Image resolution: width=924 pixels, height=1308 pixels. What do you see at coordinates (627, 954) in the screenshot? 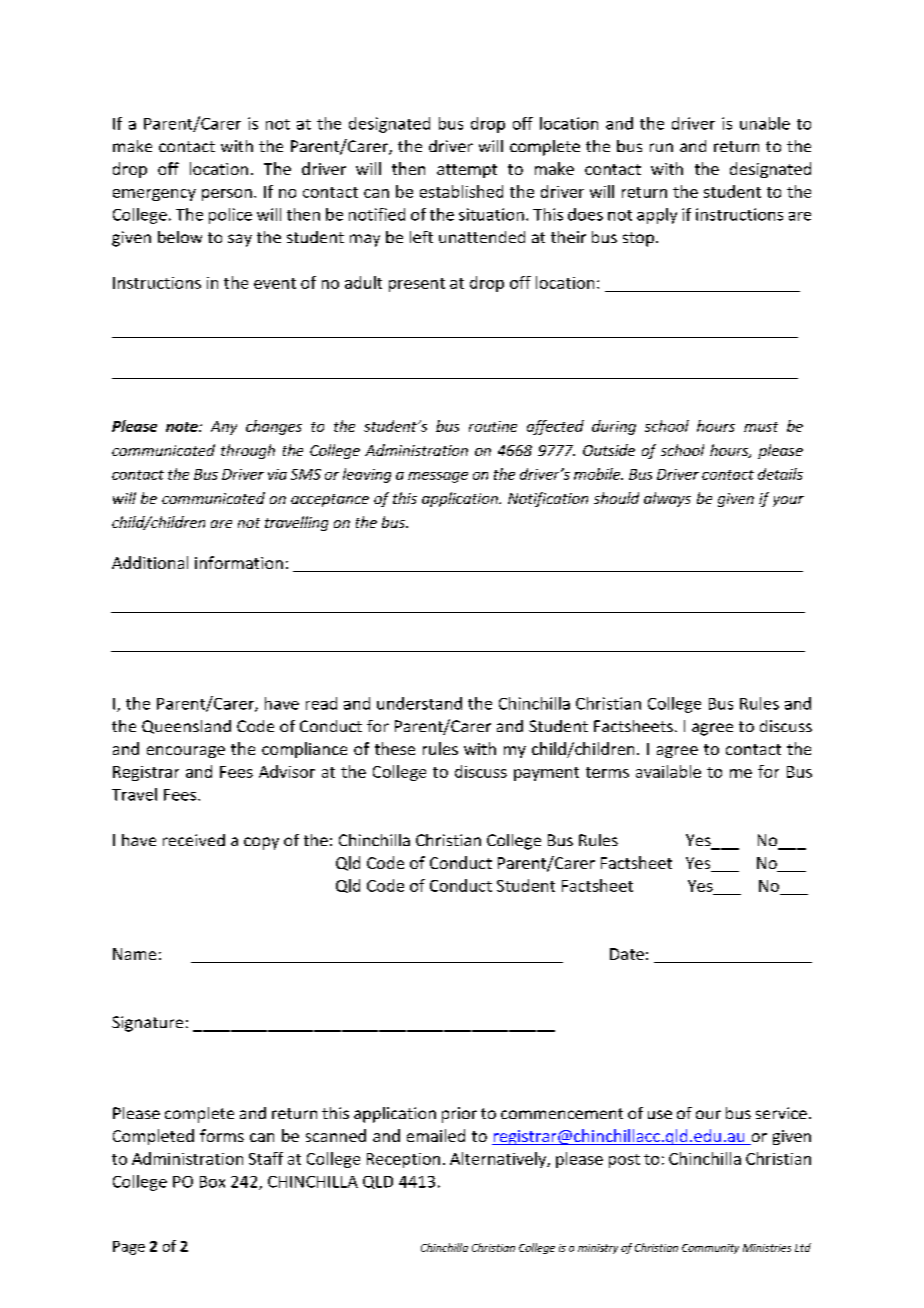
I see `Date` at bounding box center [627, 954].
